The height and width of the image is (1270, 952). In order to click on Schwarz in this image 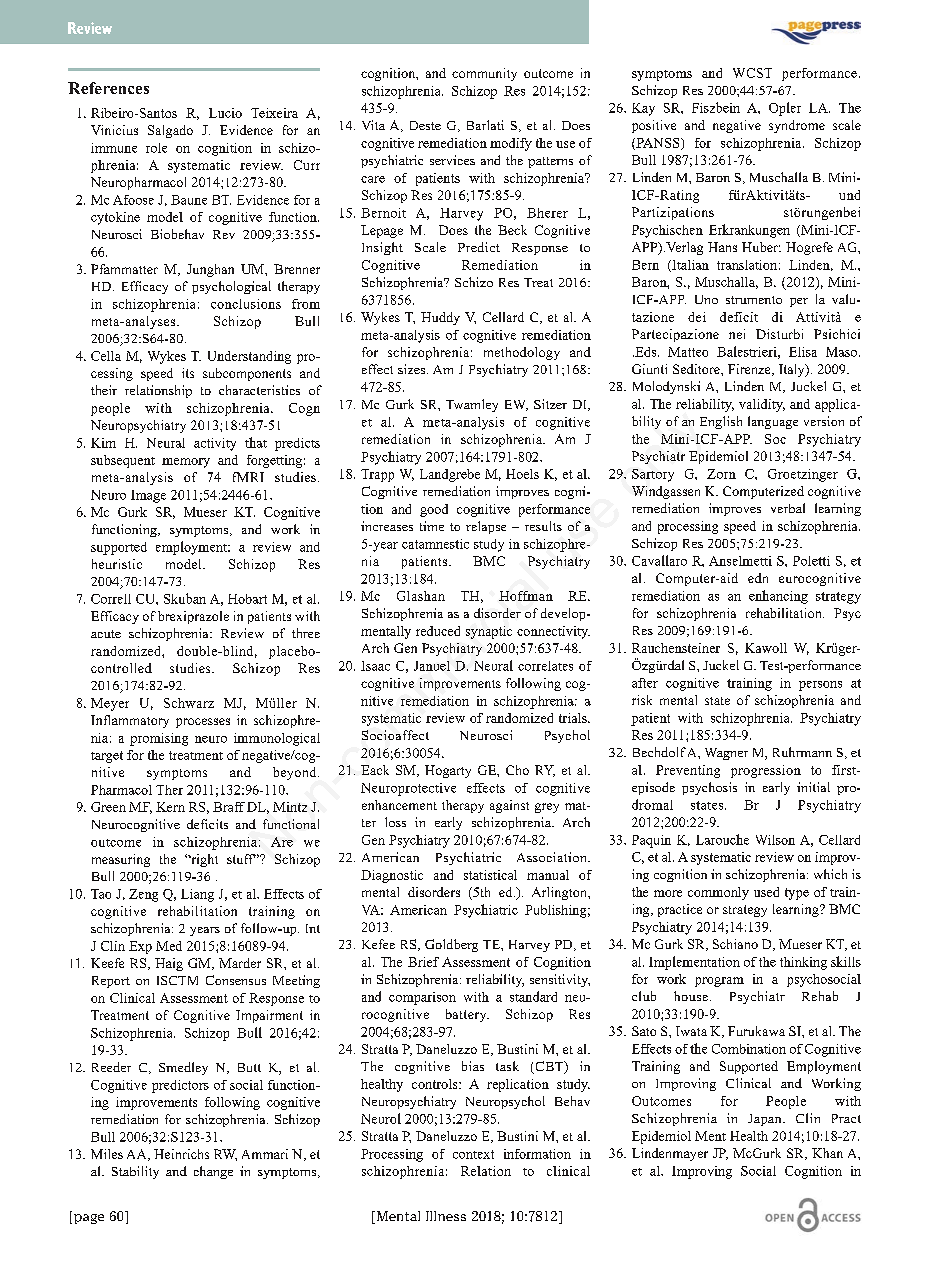, I will do `click(189, 703)`.
